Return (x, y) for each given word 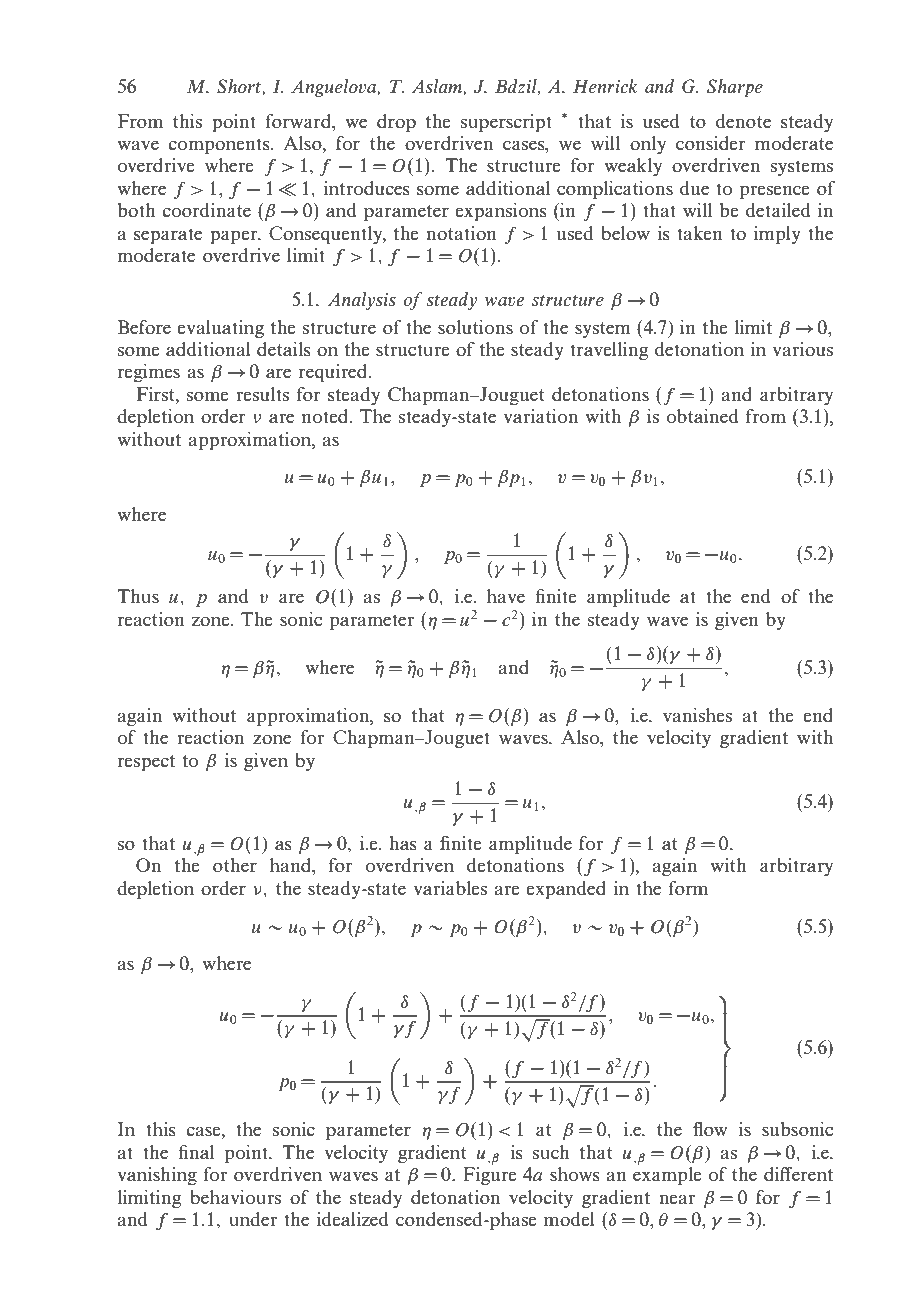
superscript (506, 123)
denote (743, 121)
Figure (490, 1176)
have (506, 596)
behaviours (235, 1197)
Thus (138, 596)
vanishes (697, 715)
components (220, 146)
